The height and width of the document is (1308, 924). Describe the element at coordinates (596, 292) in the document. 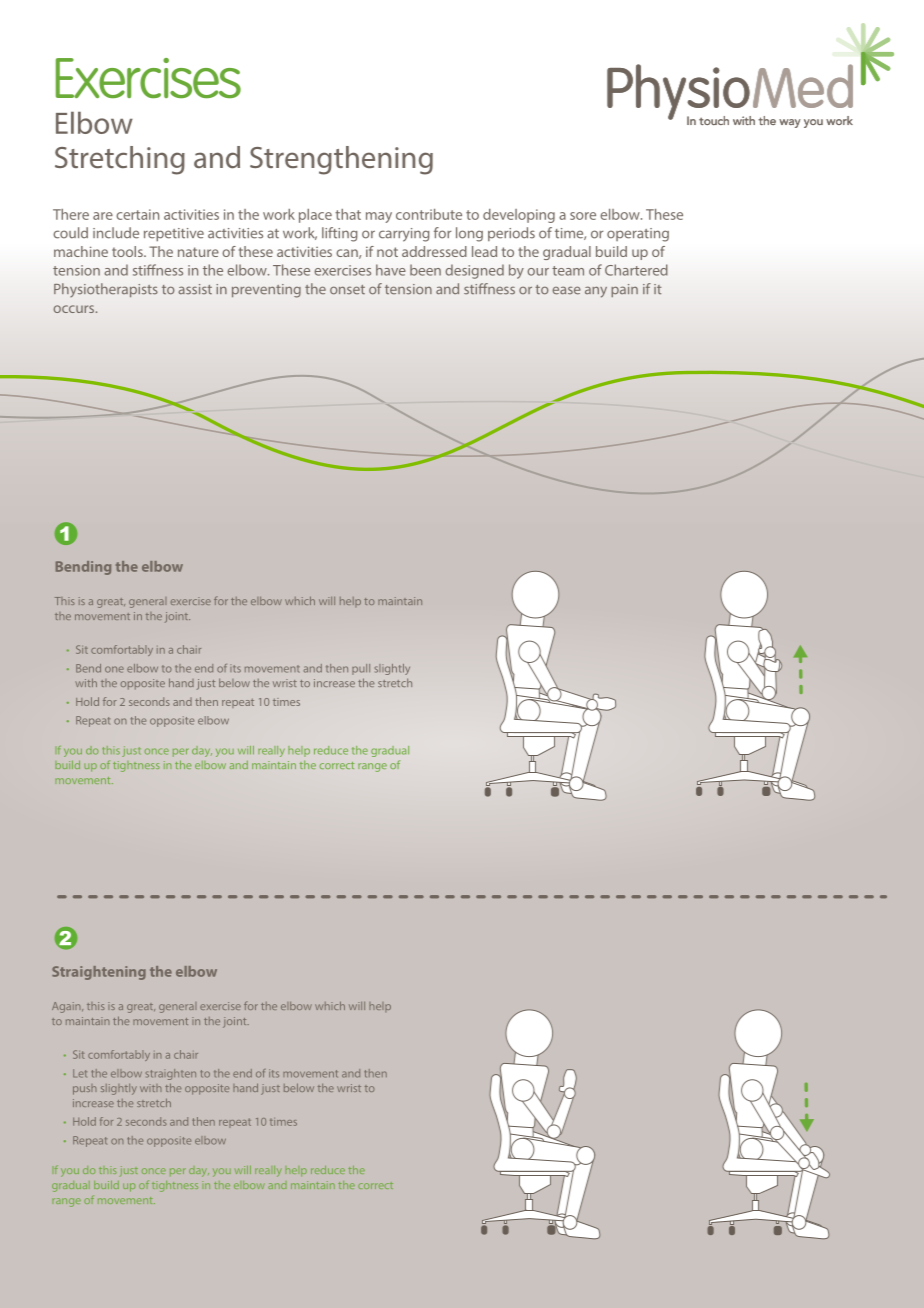

I see `any` at that location.
